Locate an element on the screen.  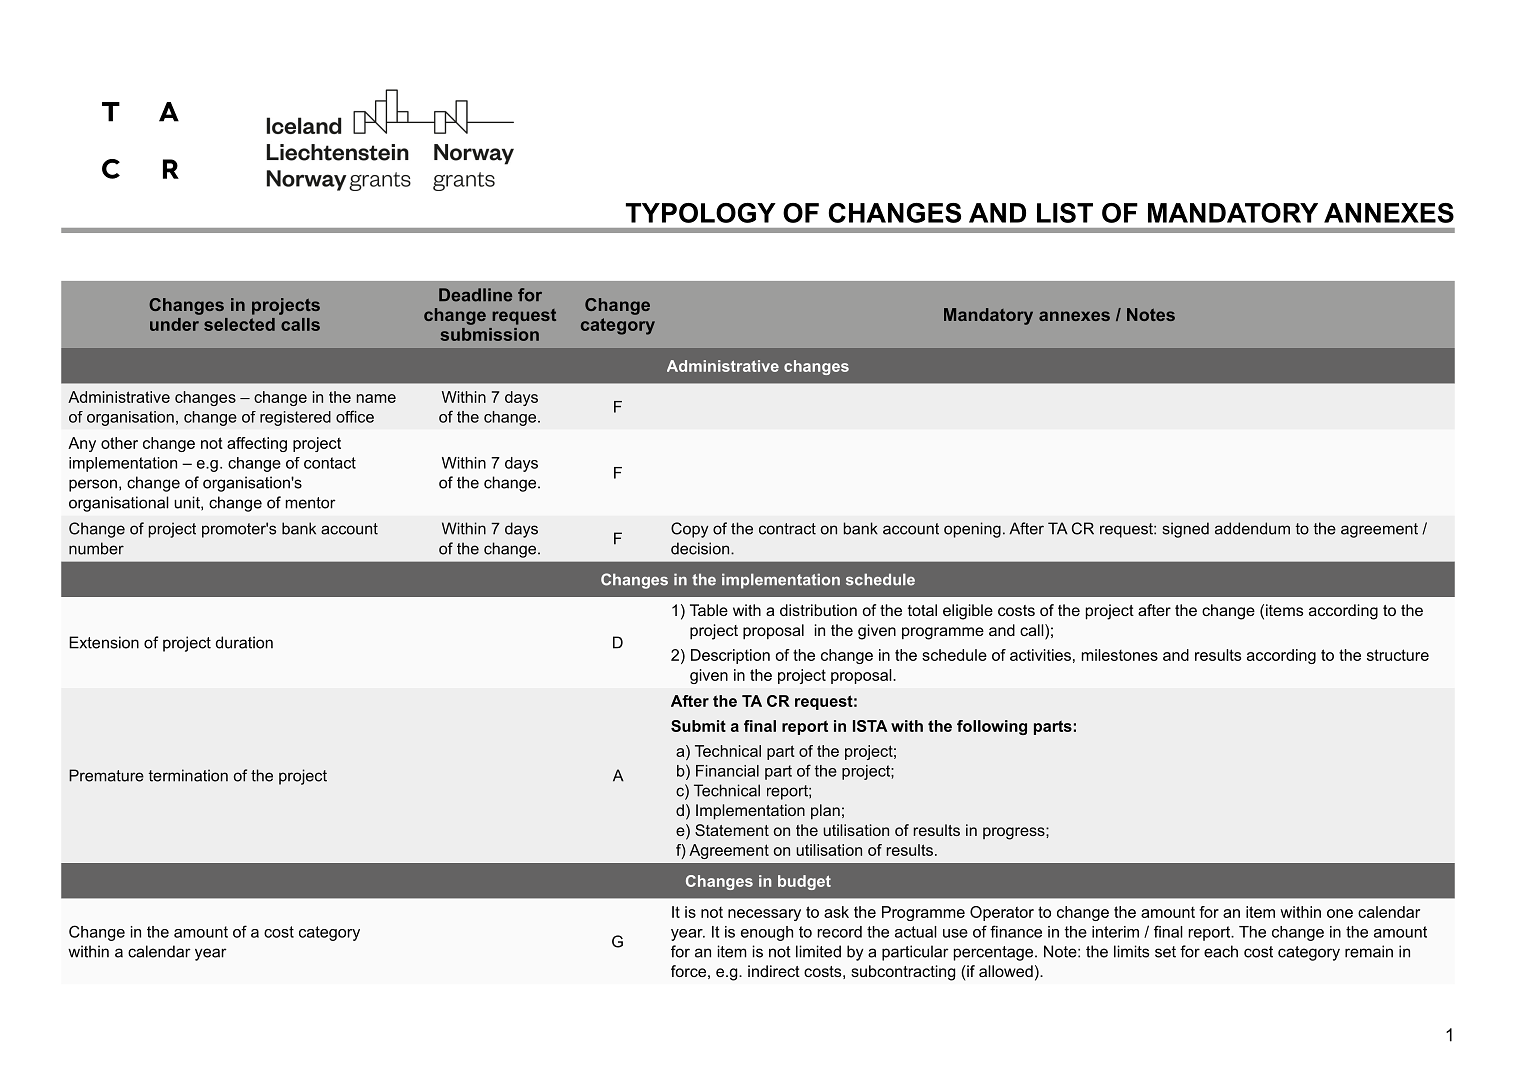
addendum is located at coordinates (1252, 528).
